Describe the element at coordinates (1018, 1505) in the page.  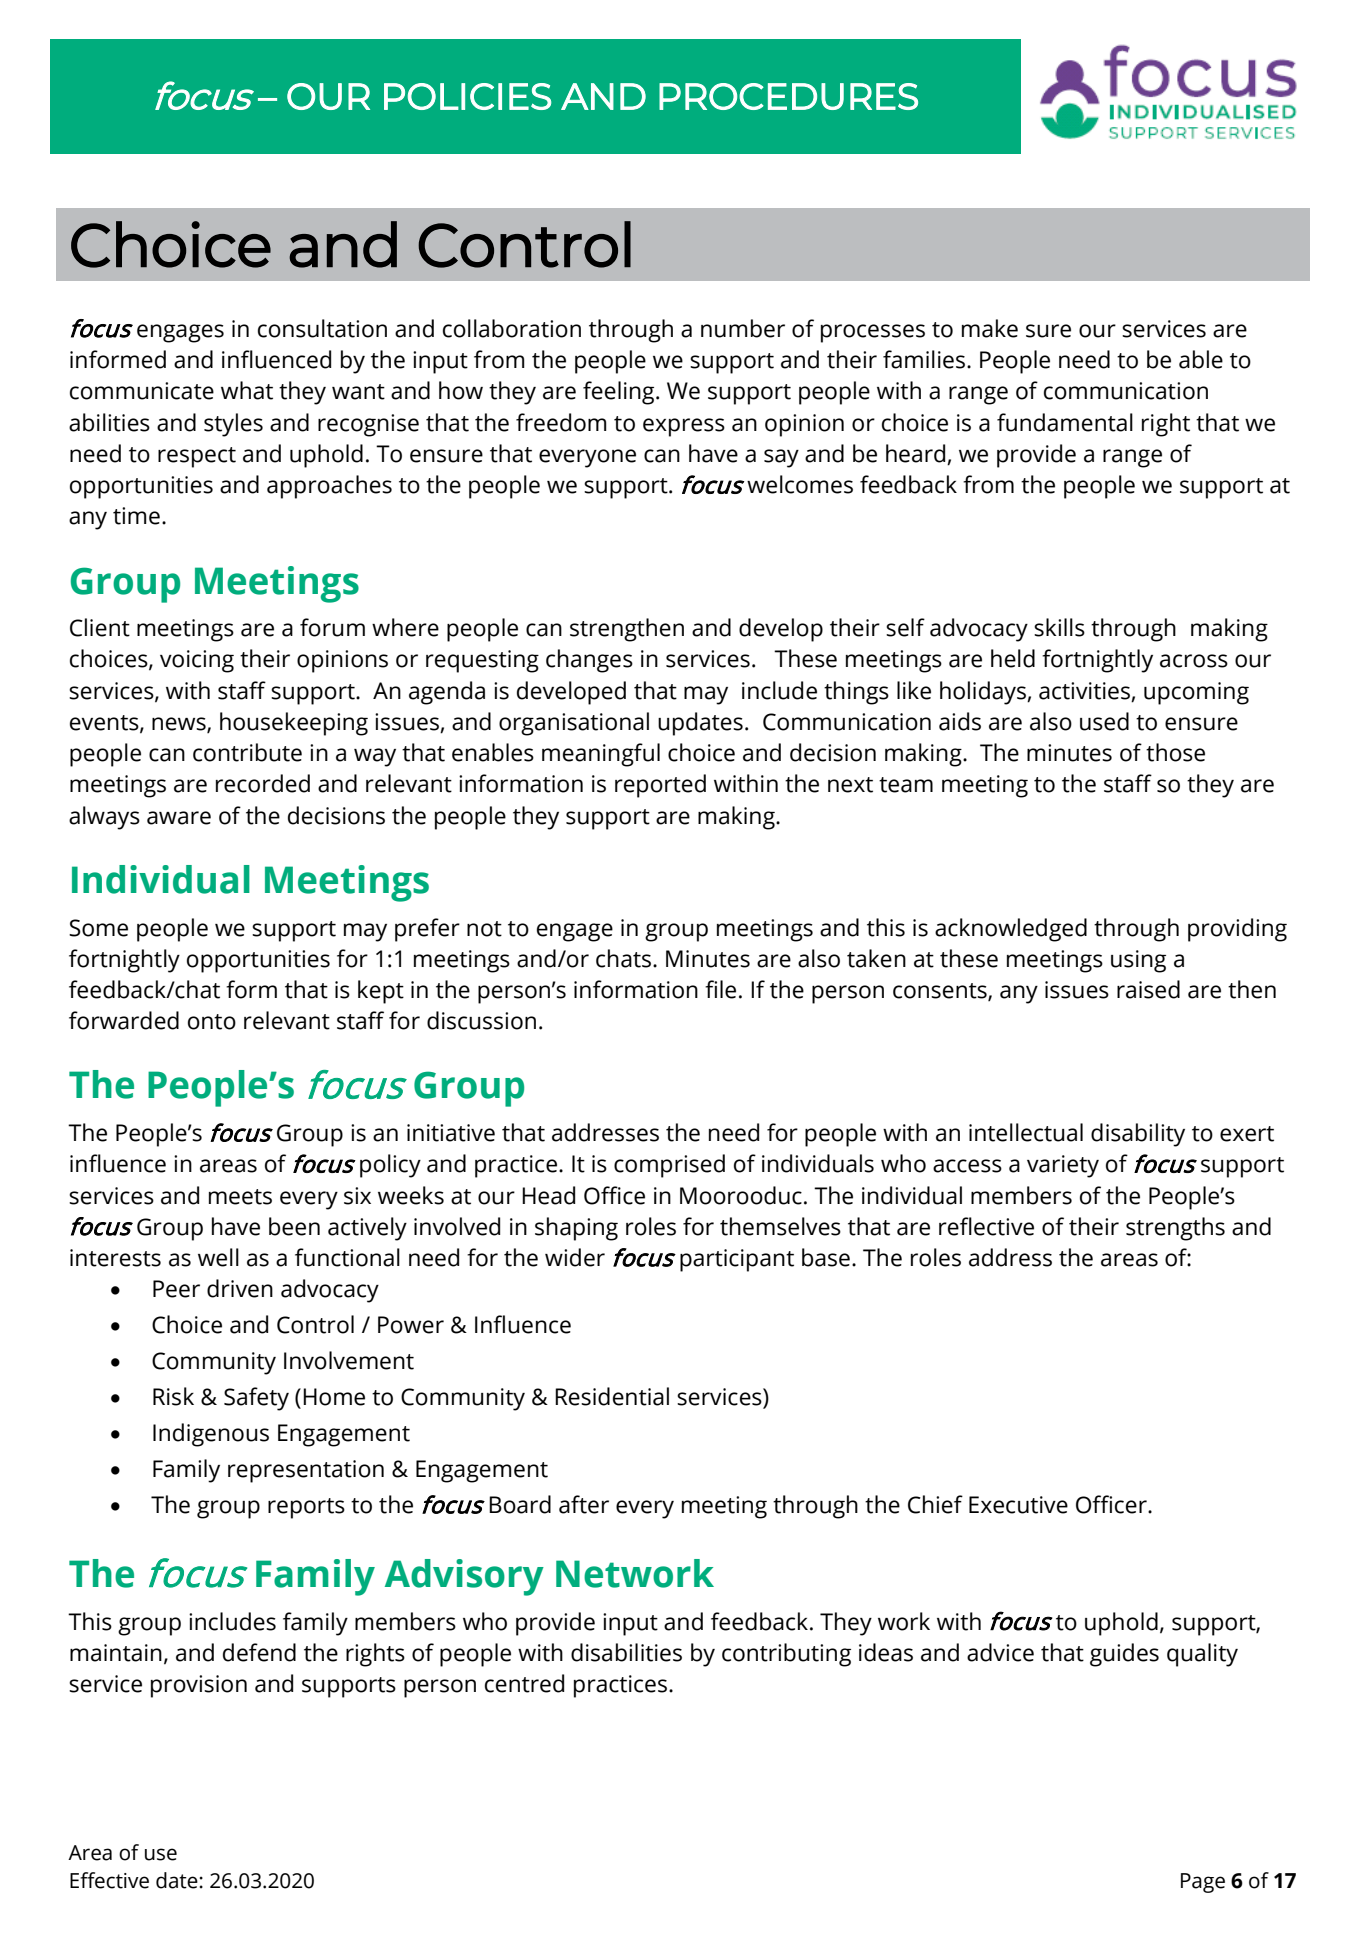
I see `Executive` at that location.
